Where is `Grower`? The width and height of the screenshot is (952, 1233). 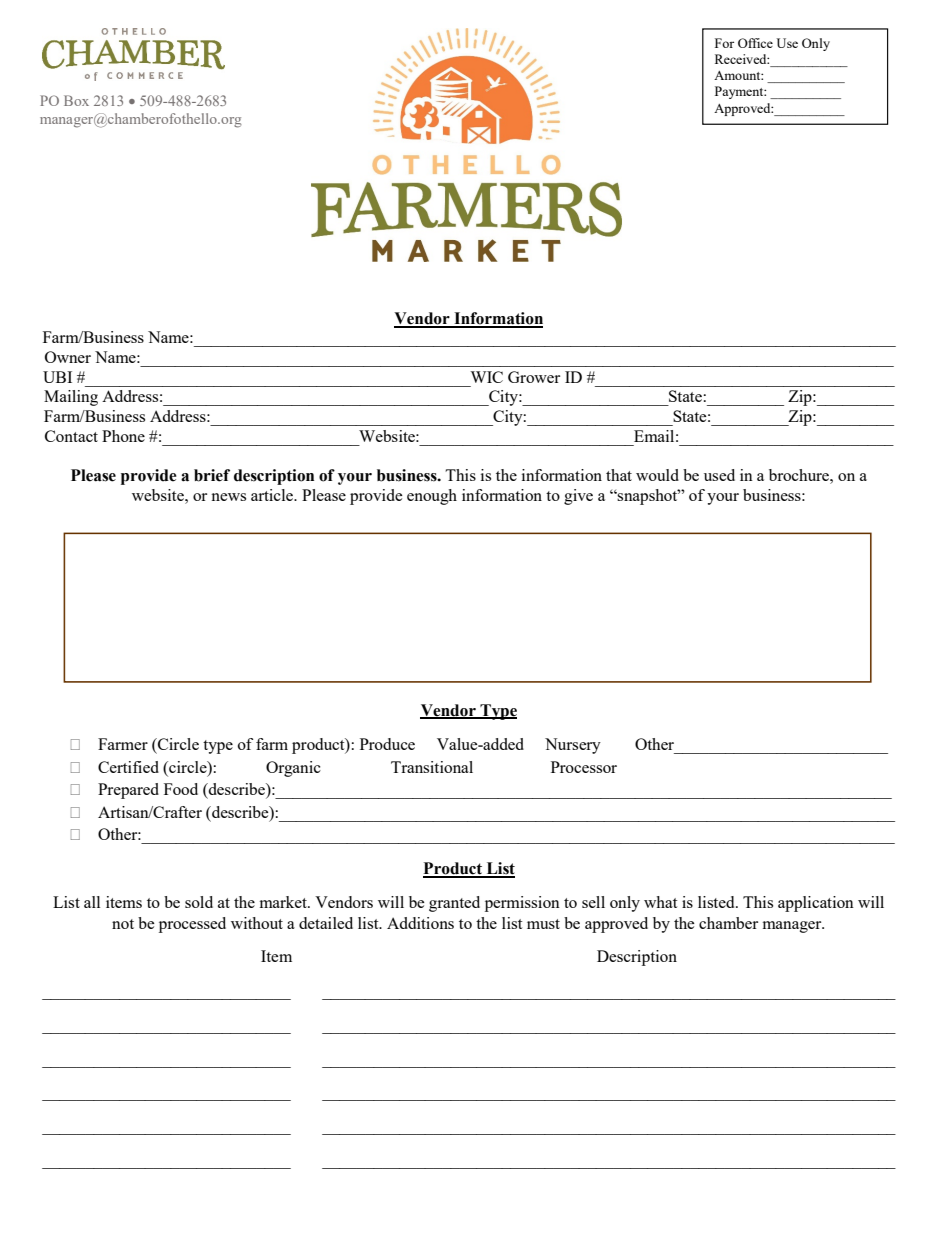 Grower is located at coordinates (534, 377).
